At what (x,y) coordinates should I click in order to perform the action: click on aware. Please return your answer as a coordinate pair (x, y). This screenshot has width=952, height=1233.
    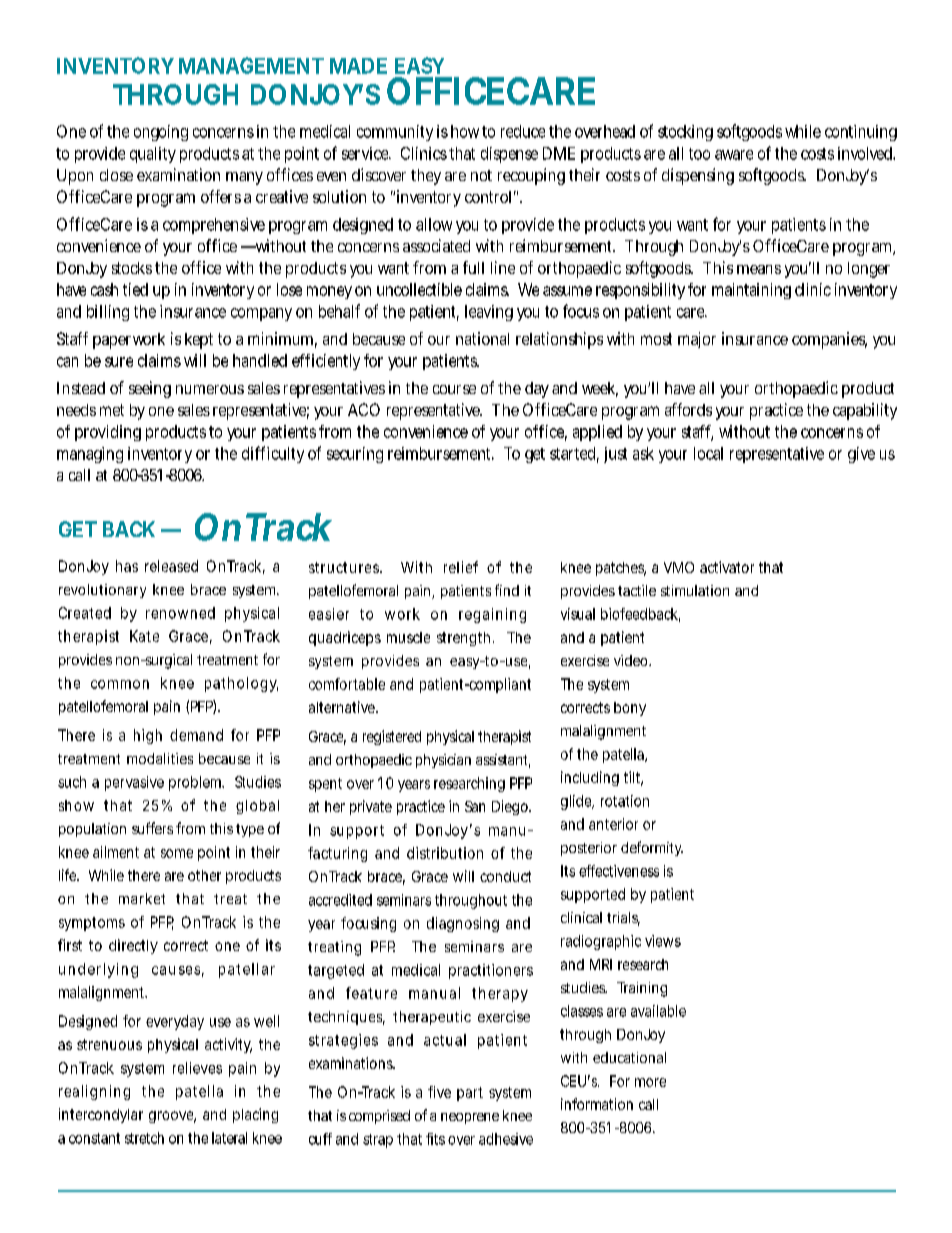
    Looking at the image, I should click on (734, 155).
